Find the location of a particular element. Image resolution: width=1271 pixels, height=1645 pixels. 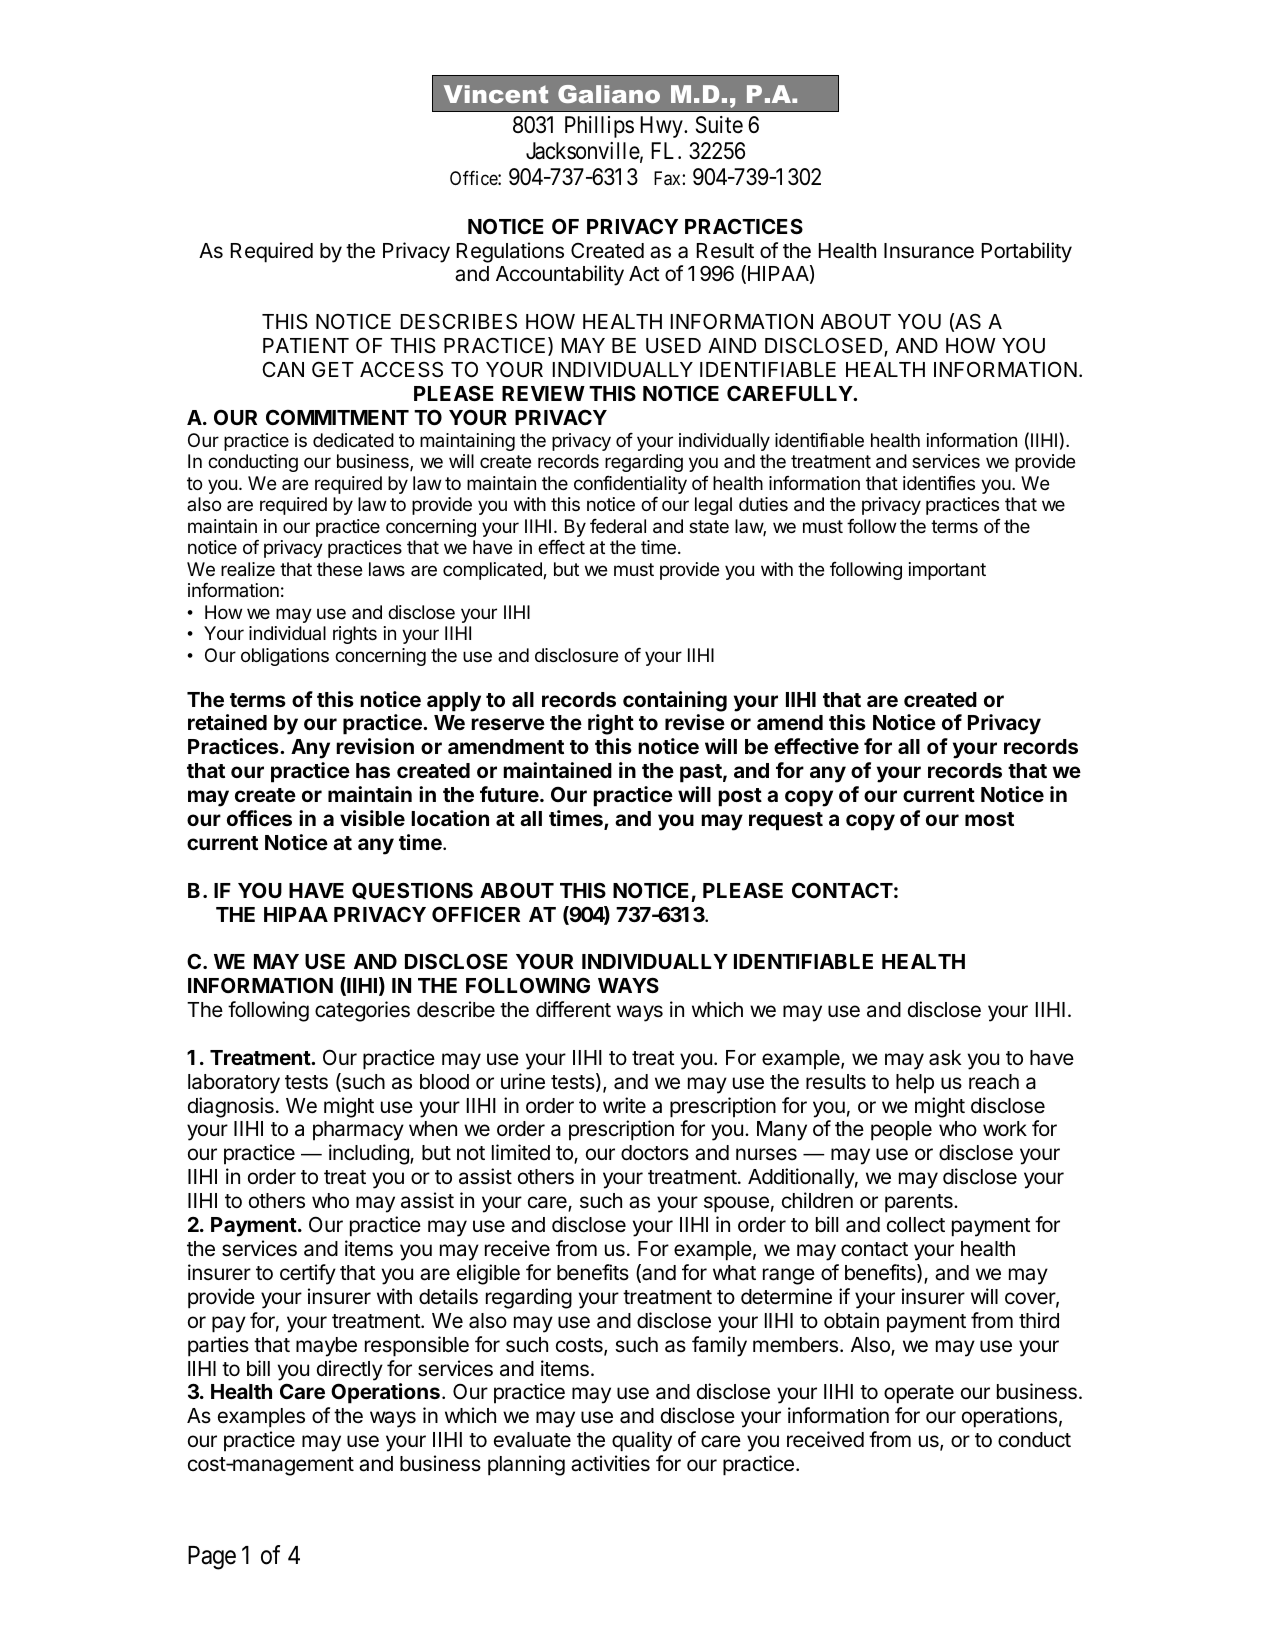

federal is located at coordinates (618, 525).
